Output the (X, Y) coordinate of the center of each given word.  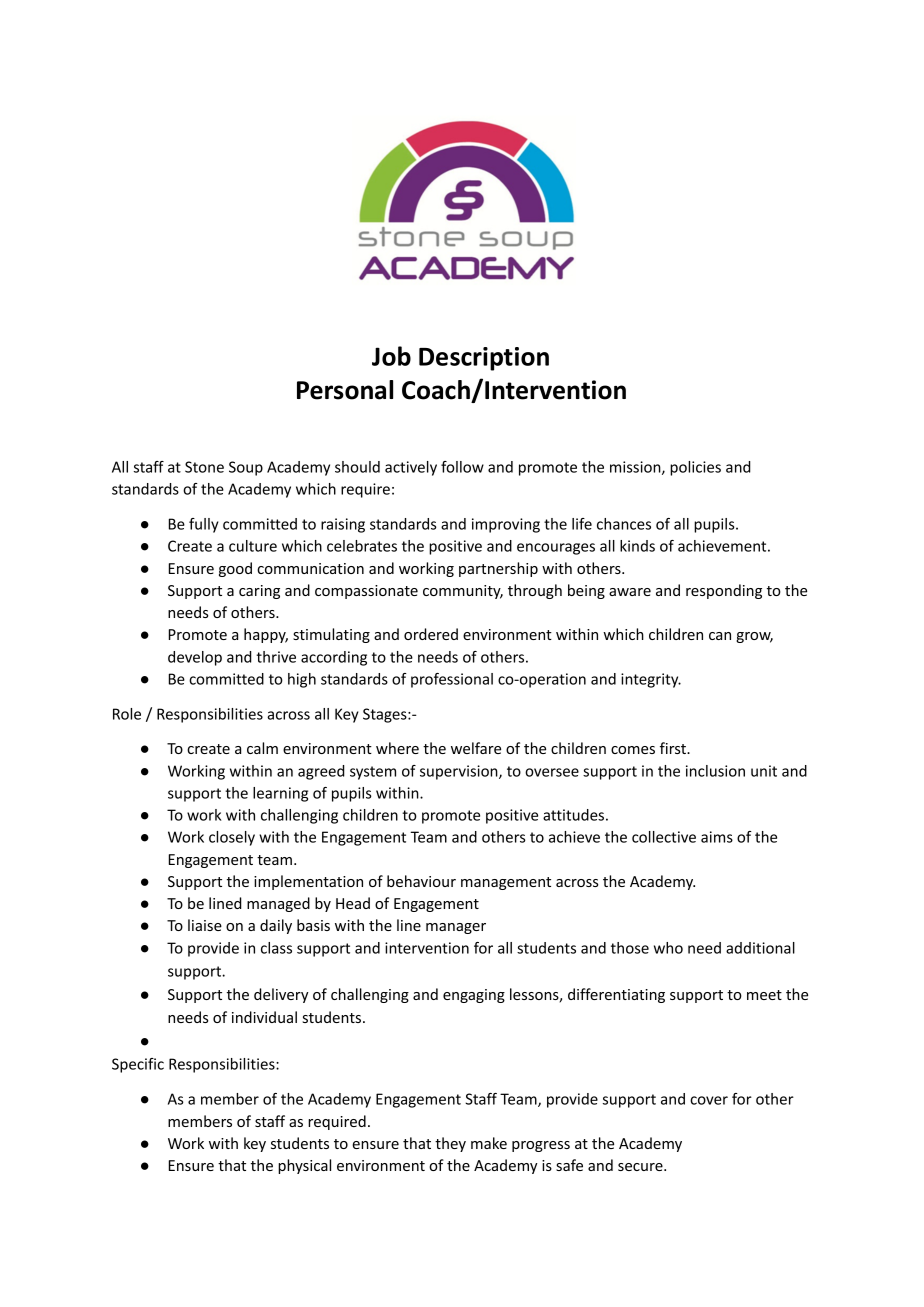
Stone (204, 467)
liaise (205, 925)
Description (484, 359)
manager (456, 928)
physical (304, 1166)
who (668, 948)
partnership (498, 569)
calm (262, 748)
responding (724, 591)
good (235, 569)
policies (695, 468)
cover (709, 1100)
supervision (460, 772)
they (450, 1144)
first (674, 748)
